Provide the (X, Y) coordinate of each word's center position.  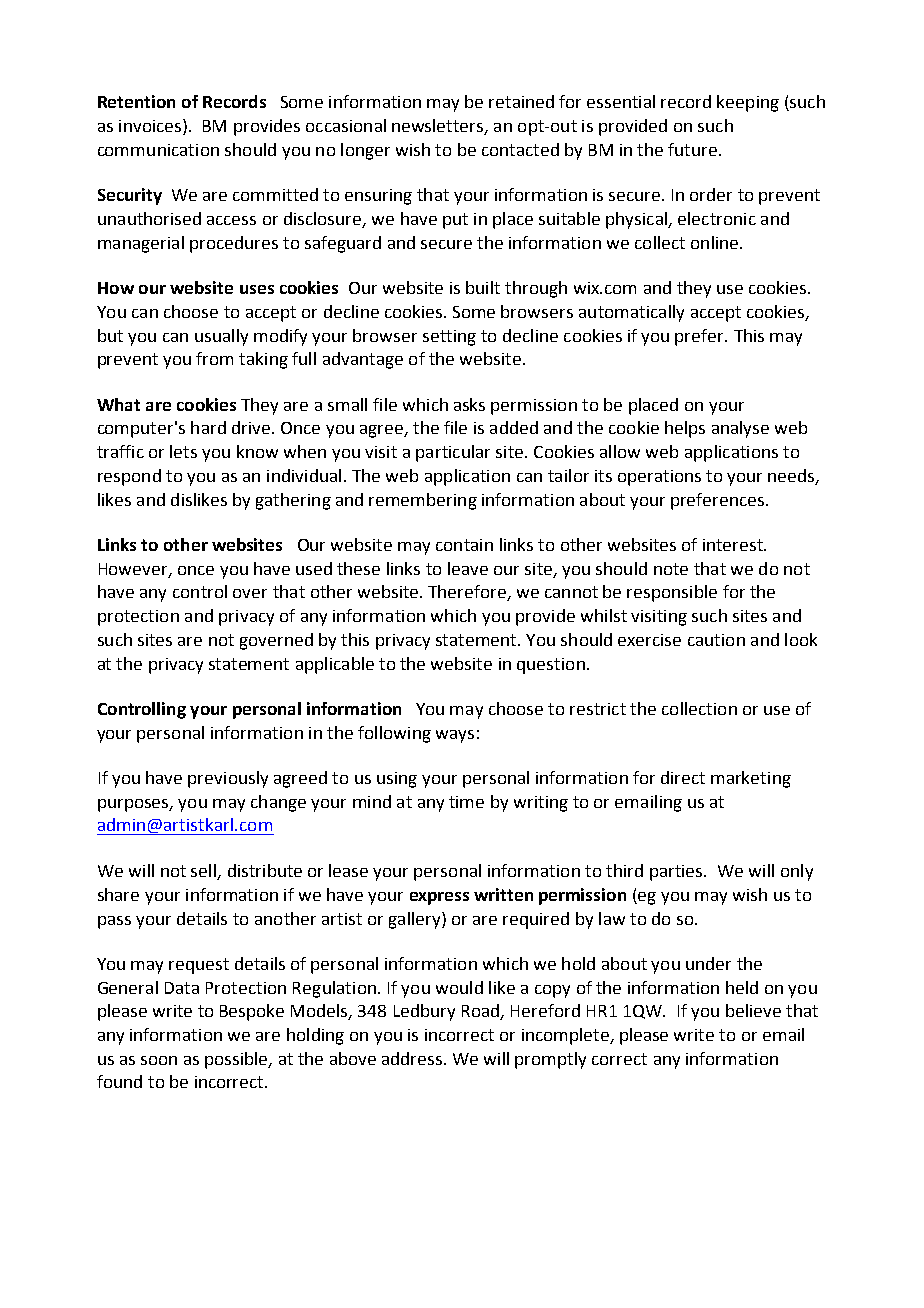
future (694, 149)
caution (716, 640)
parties (677, 873)
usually (221, 337)
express (439, 898)
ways (455, 736)
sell (204, 872)
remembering (423, 501)
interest (734, 545)
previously (228, 779)
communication (158, 150)
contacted (520, 149)
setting (449, 338)
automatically (631, 313)
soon (159, 1060)
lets (183, 451)
